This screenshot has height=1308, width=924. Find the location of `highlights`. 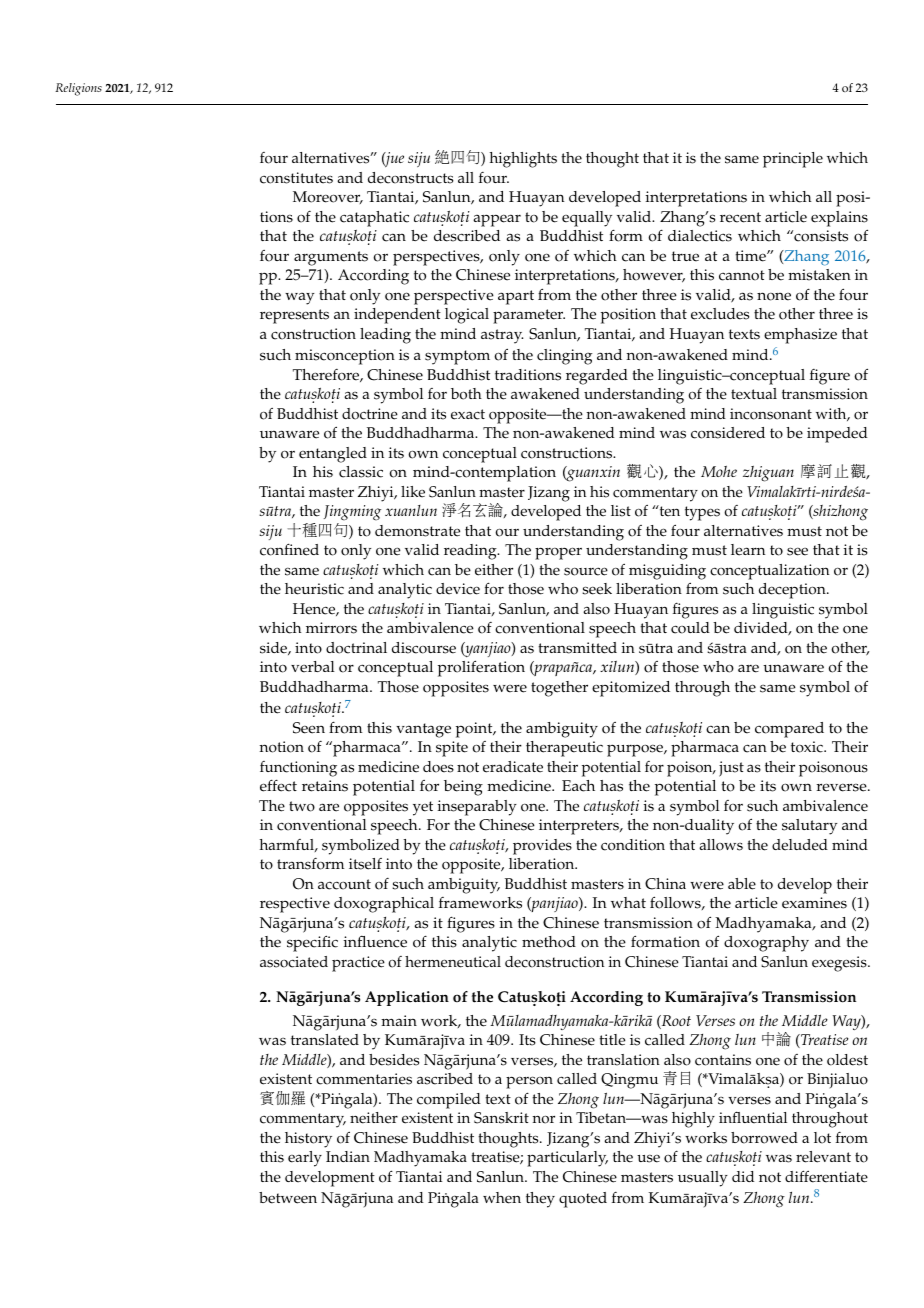

highlights is located at coordinates (523, 160).
